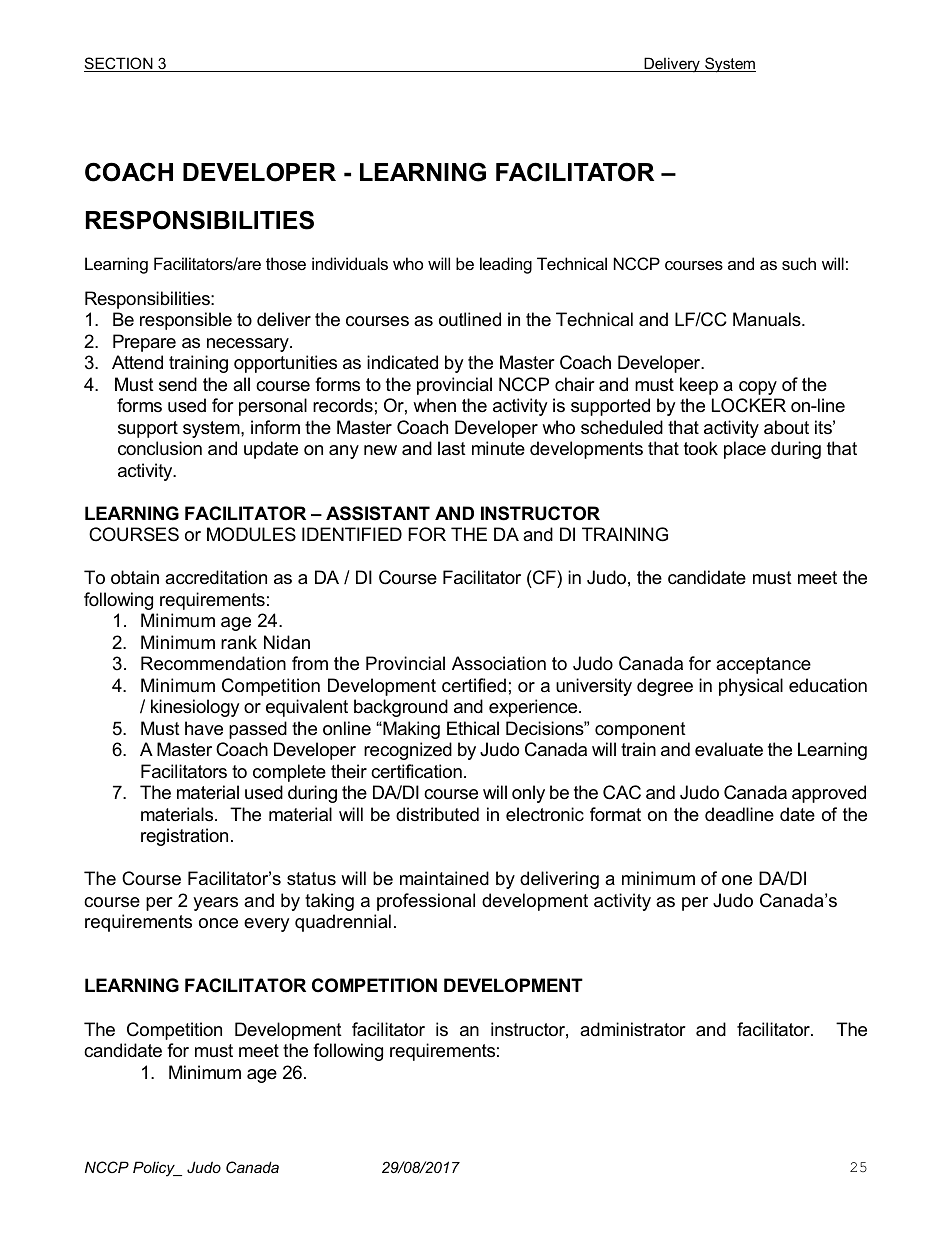 The width and height of the page is (952, 1233). What do you see at coordinates (749, 405) in the page?
I see `LOCKER` at bounding box center [749, 405].
